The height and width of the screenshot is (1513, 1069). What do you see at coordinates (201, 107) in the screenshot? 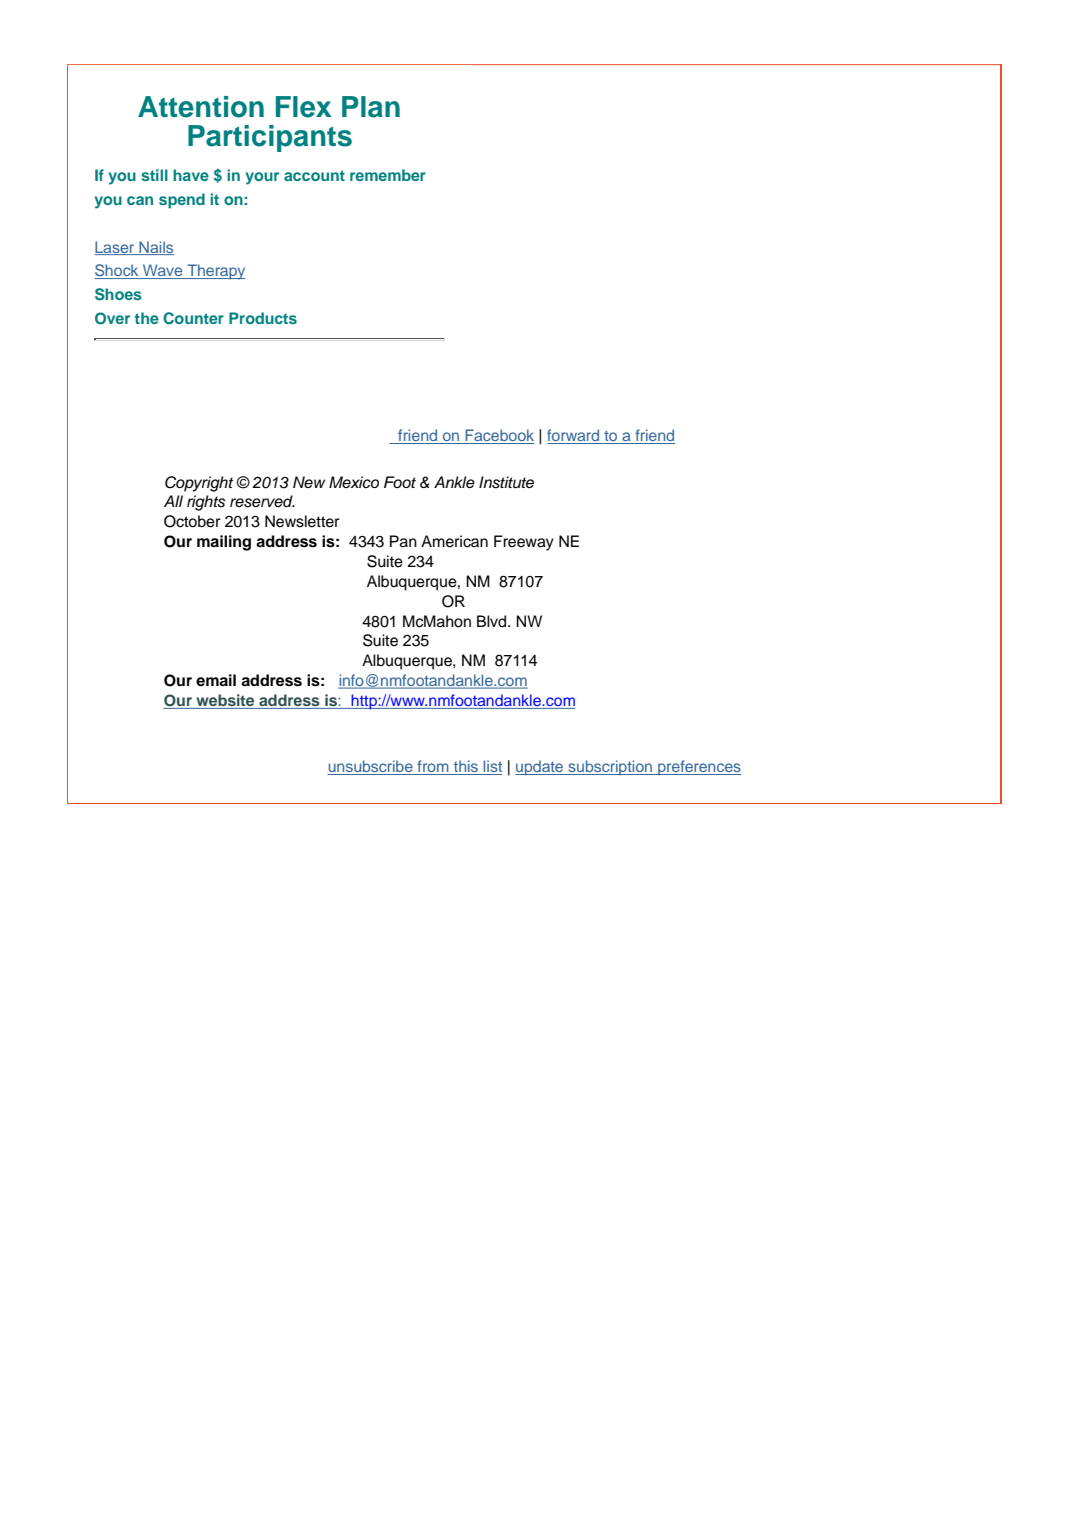
I see `Attention` at bounding box center [201, 107].
